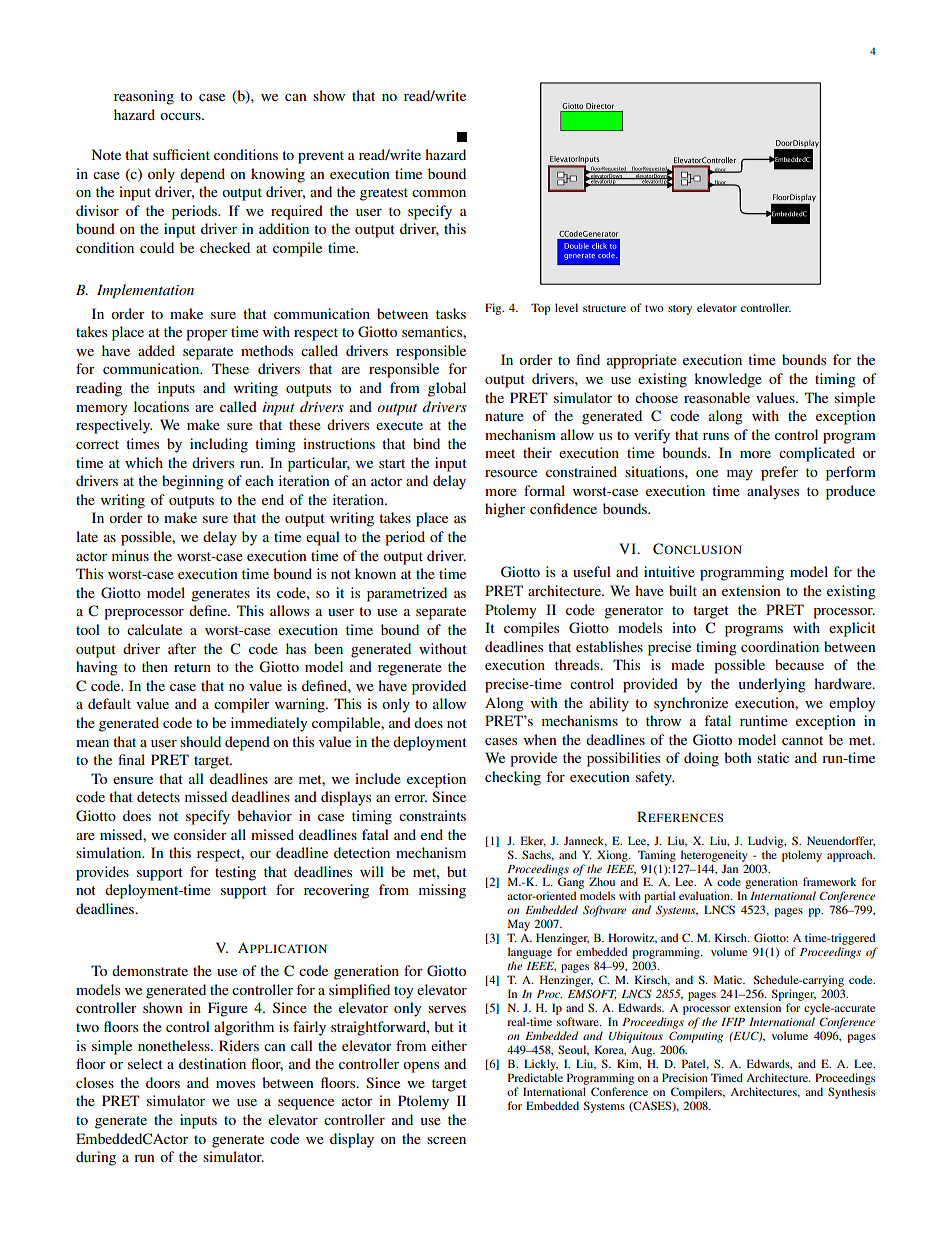 The image size is (952, 1233). I want to click on screen, so click(446, 1140).
